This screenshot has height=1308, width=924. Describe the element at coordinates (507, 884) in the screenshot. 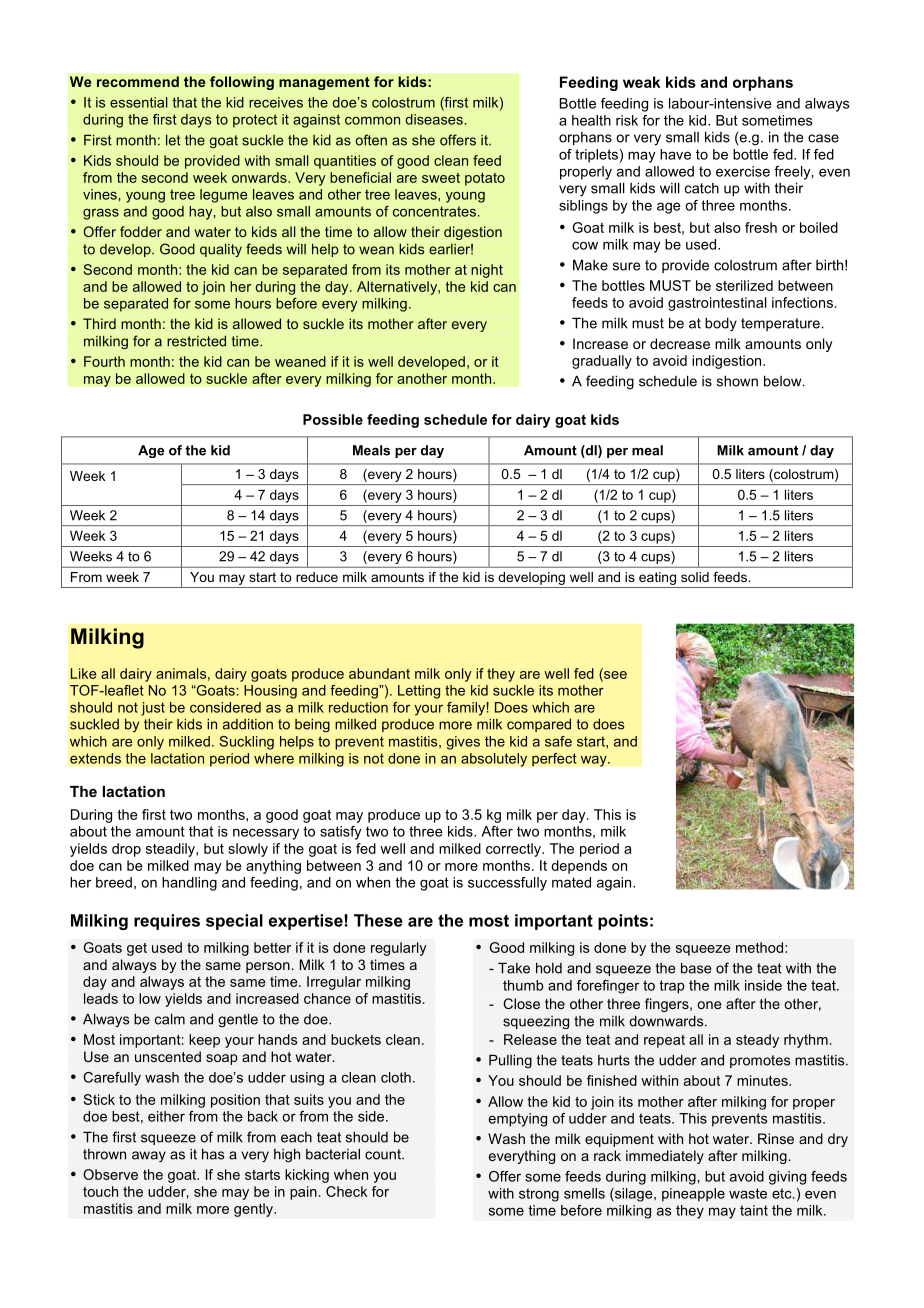

I see `successfully` at that location.
